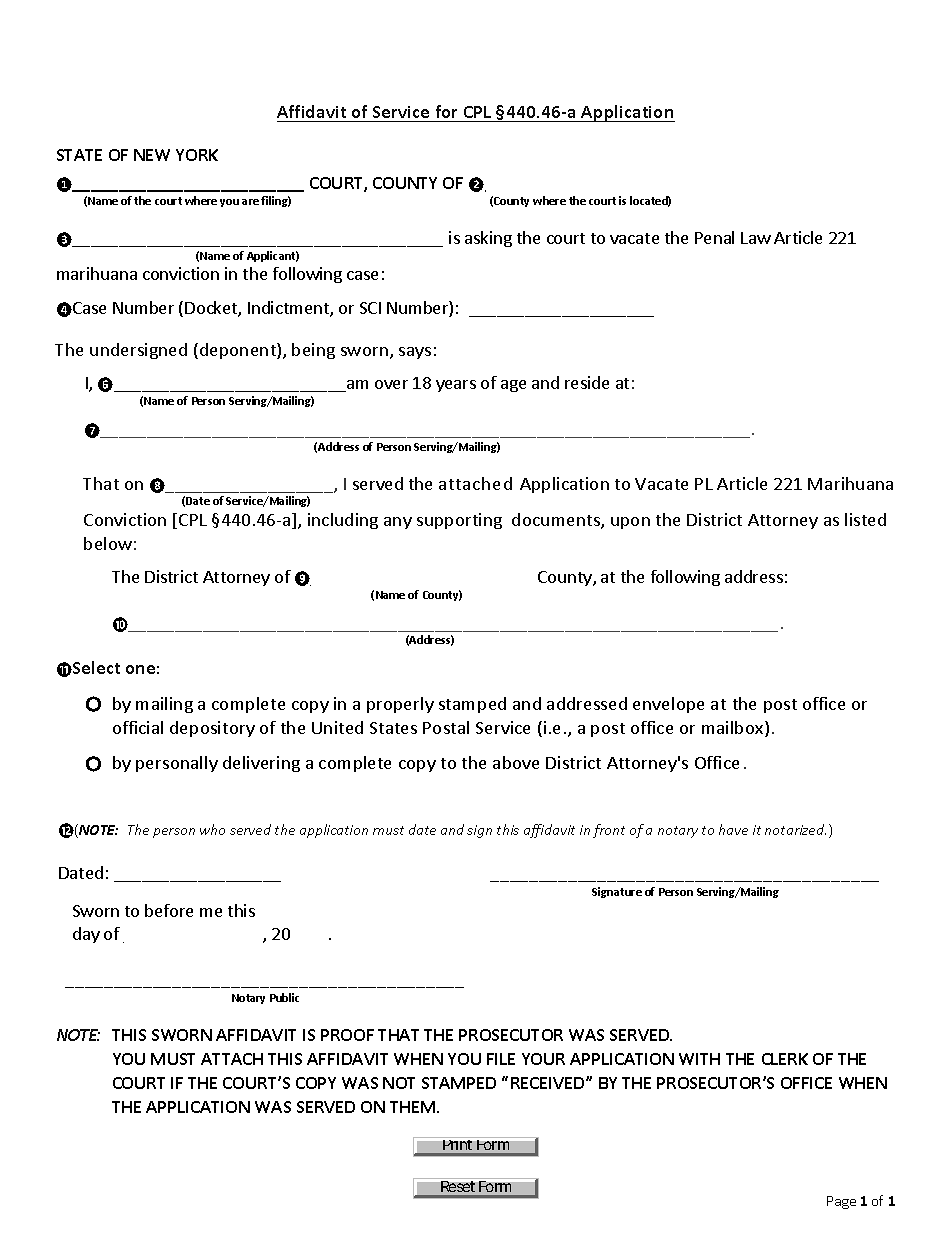 This screenshot has height=1233, width=952. What do you see at coordinates (212, 729) in the screenshot?
I see `depository` at bounding box center [212, 729].
